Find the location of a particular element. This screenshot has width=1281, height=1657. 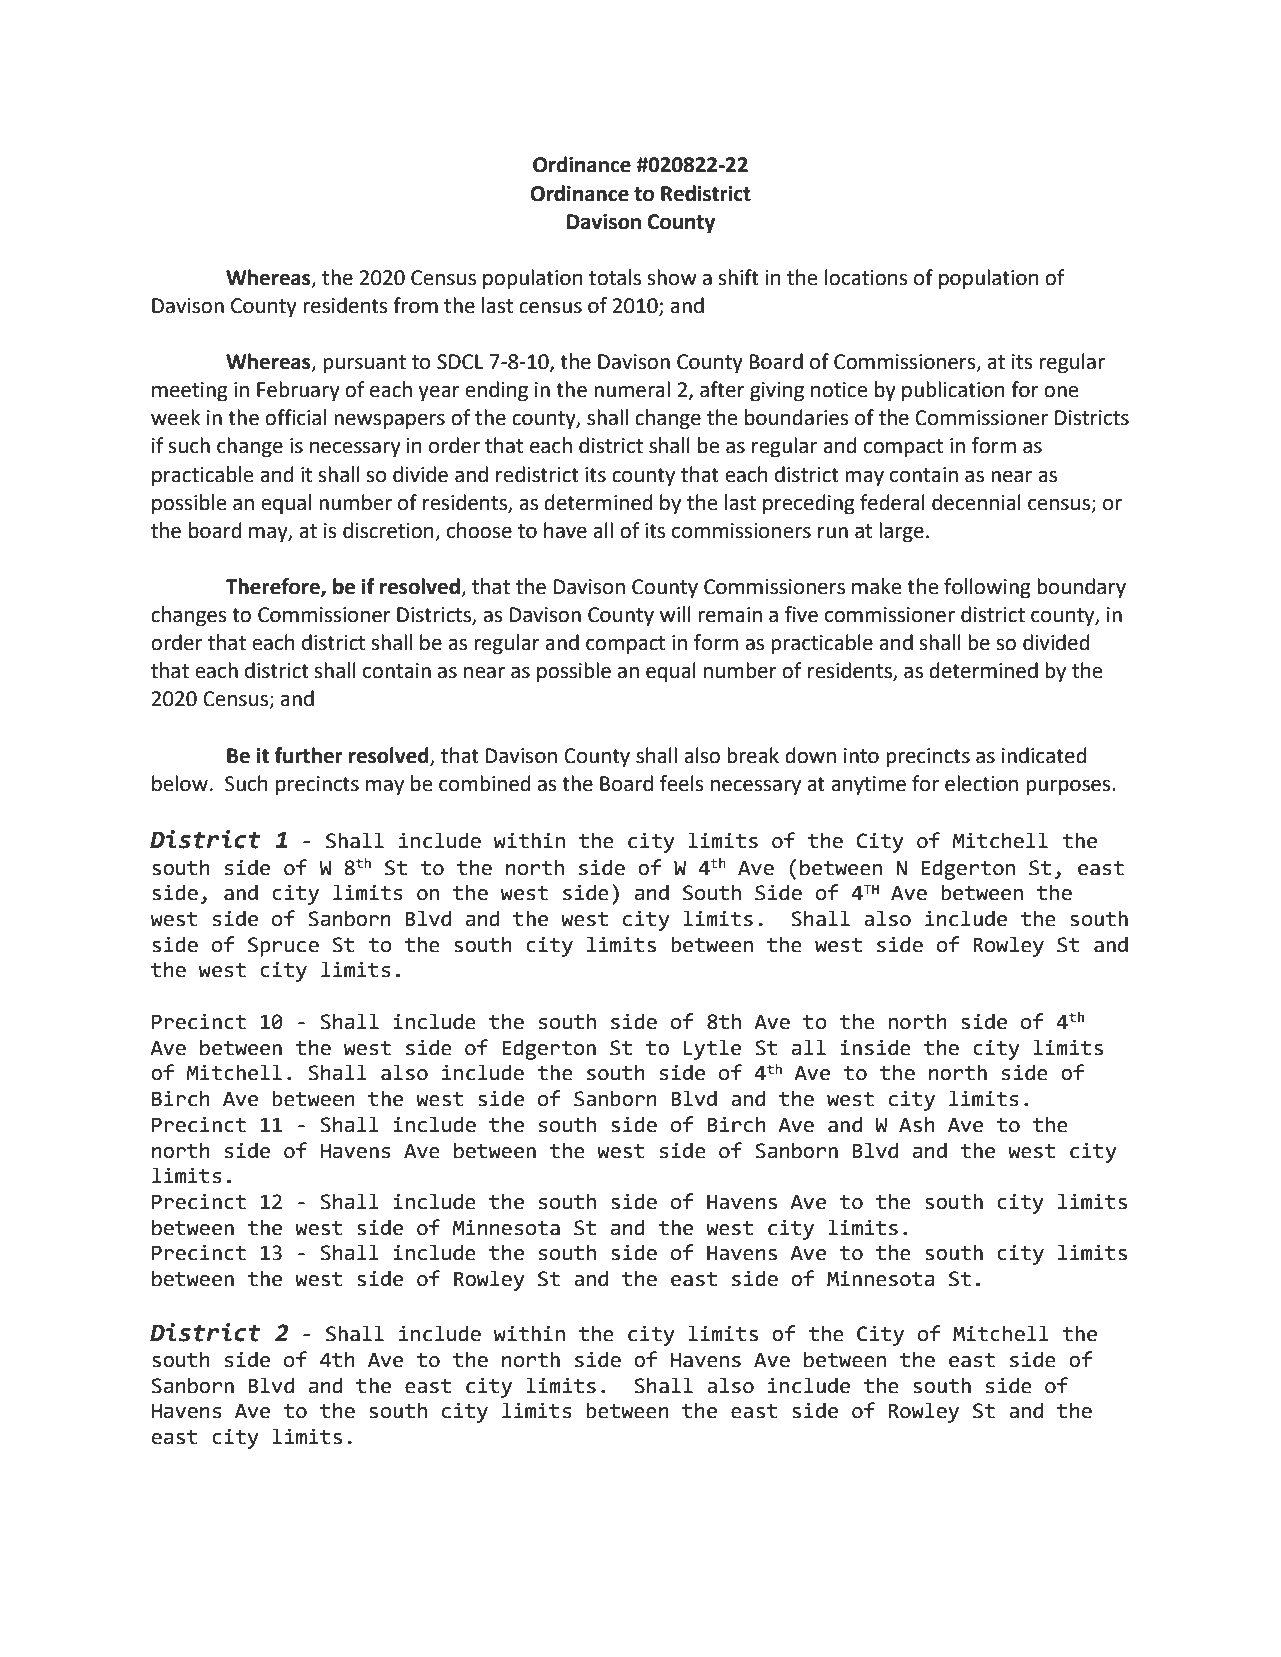

from is located at coordinates (415, 305).
